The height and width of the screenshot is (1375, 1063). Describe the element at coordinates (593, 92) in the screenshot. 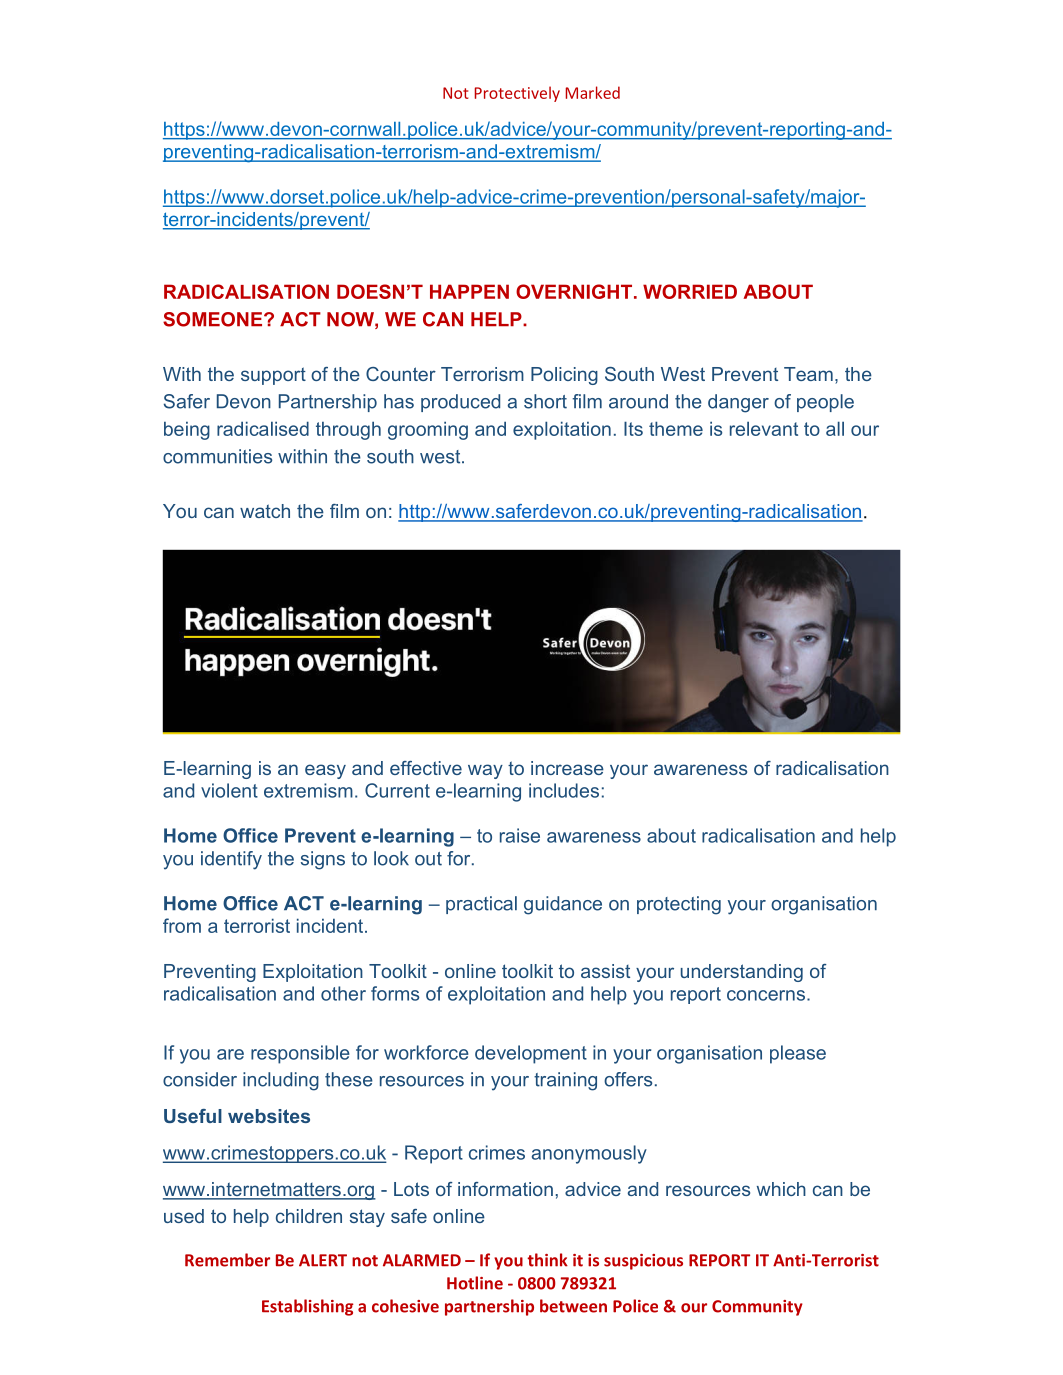

I see `Marked` at that location.
